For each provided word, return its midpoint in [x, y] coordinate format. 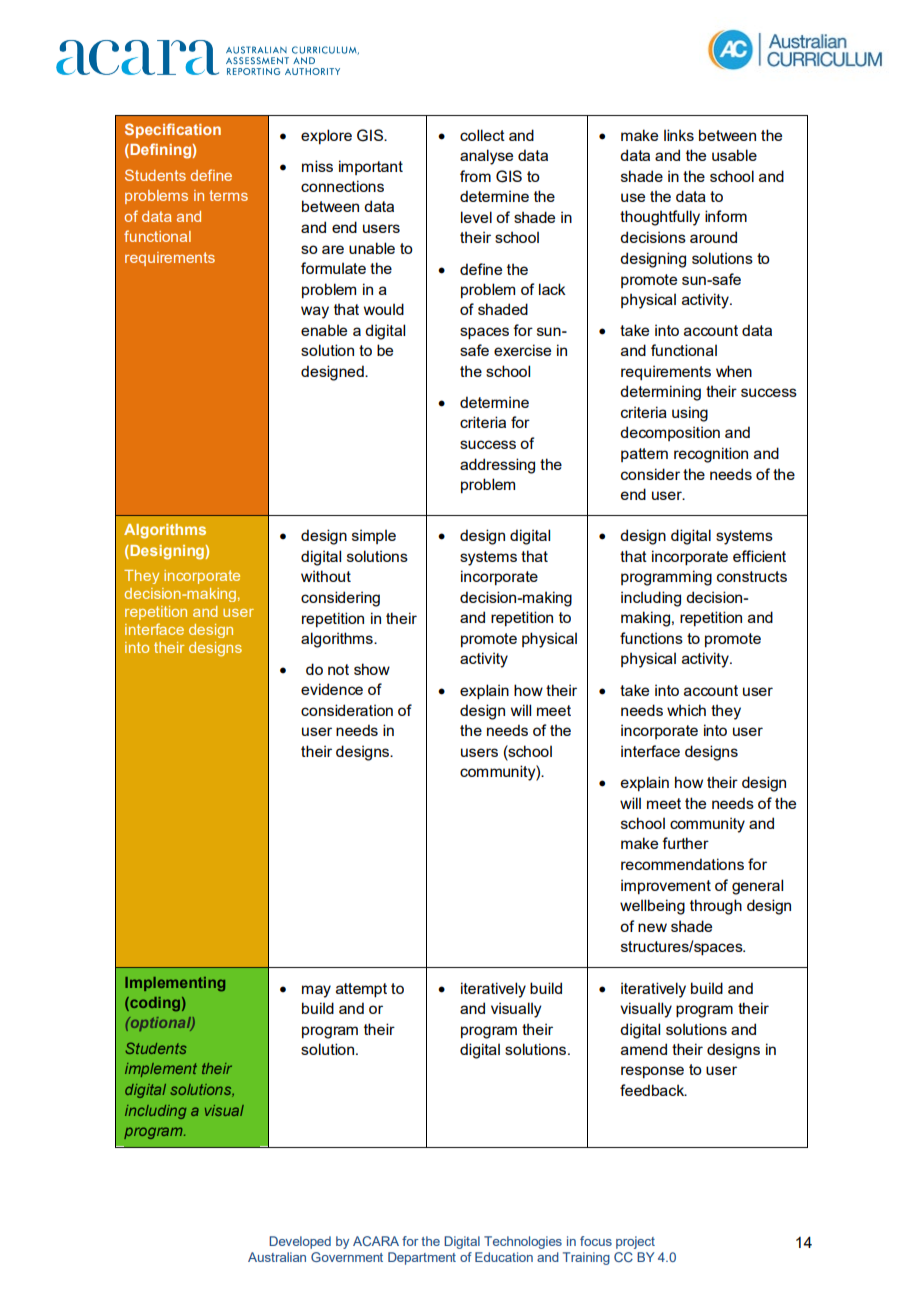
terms [228, 195]
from [475, 176]
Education [504, 1257]
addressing [497, 466]
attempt [361, 990]
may [316, 991]
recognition [711, 455]
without [326, 576]
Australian [277, 1257]
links [679, 135]
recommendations [682, 864]
